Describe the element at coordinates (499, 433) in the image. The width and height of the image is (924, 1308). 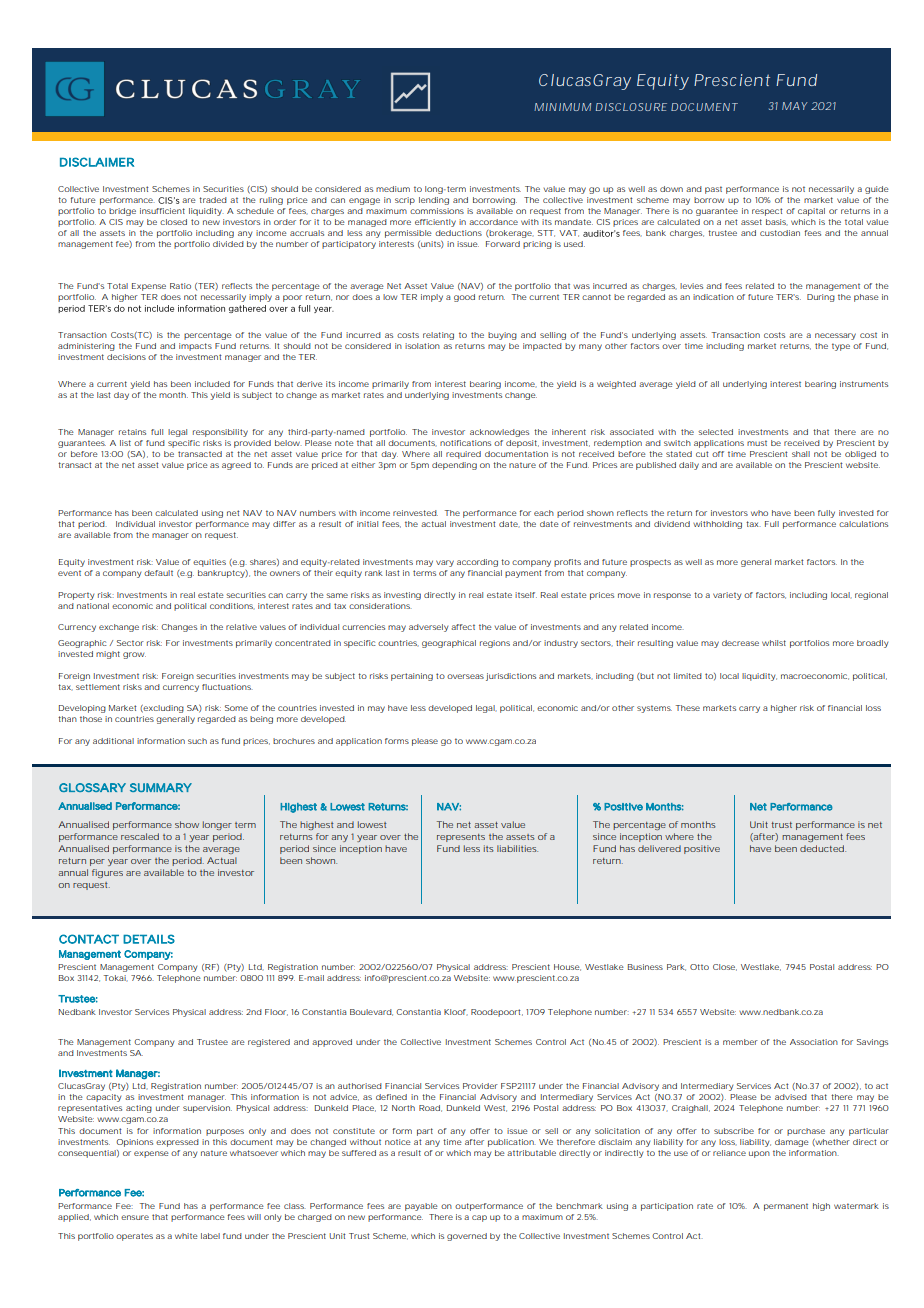
I see `acknowledges` at that location.
